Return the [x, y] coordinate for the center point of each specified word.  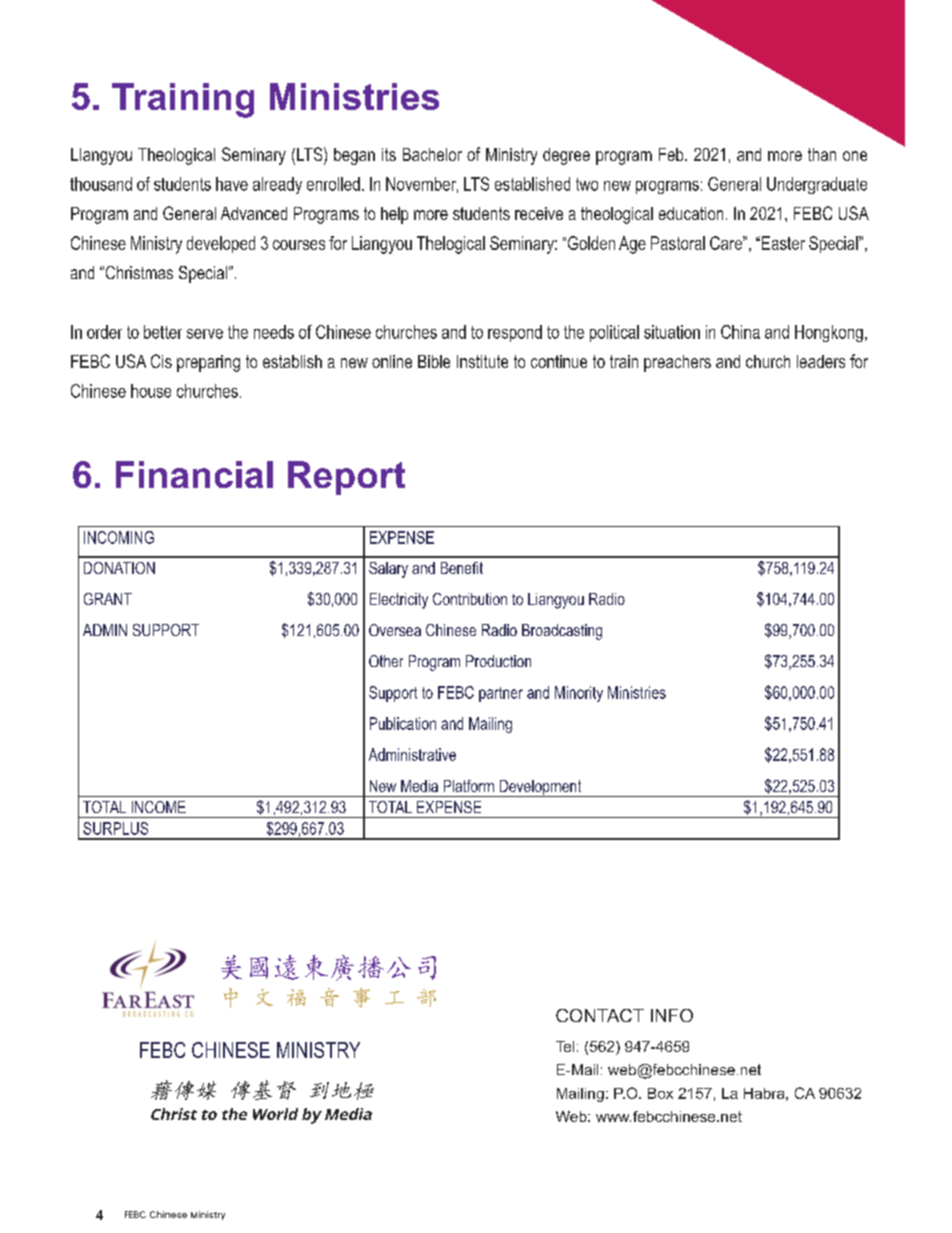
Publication [403, 723]
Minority [579, 694]
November [422, 185]
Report [346, 478]
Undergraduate [817, 185]
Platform [469, 786]
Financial [194, 474]
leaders [821, 361]
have [232, 184]
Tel [565, 1046]
